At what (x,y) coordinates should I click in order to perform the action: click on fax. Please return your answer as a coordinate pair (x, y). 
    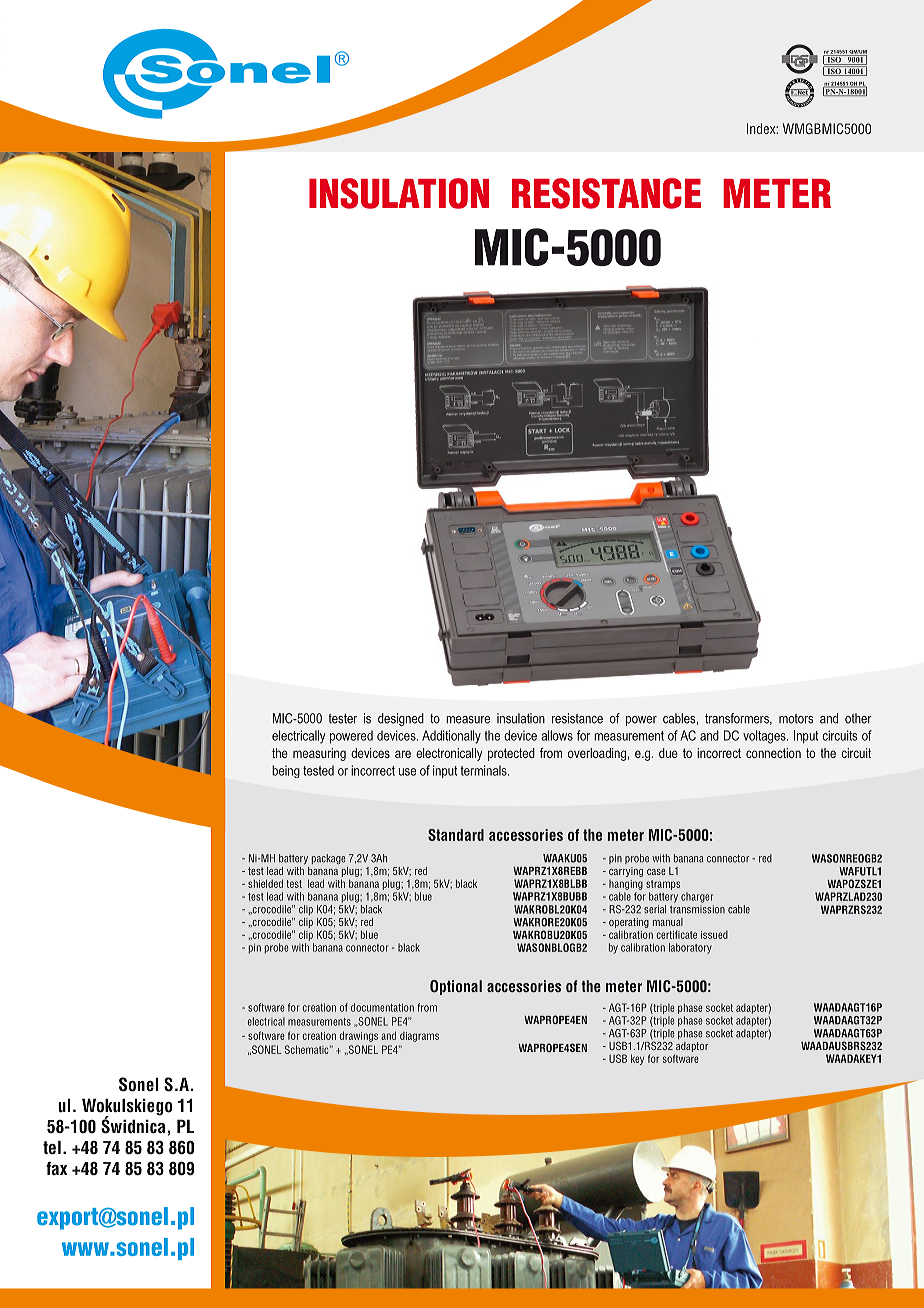
    Looking at the image, I should click on (56, 1168).
